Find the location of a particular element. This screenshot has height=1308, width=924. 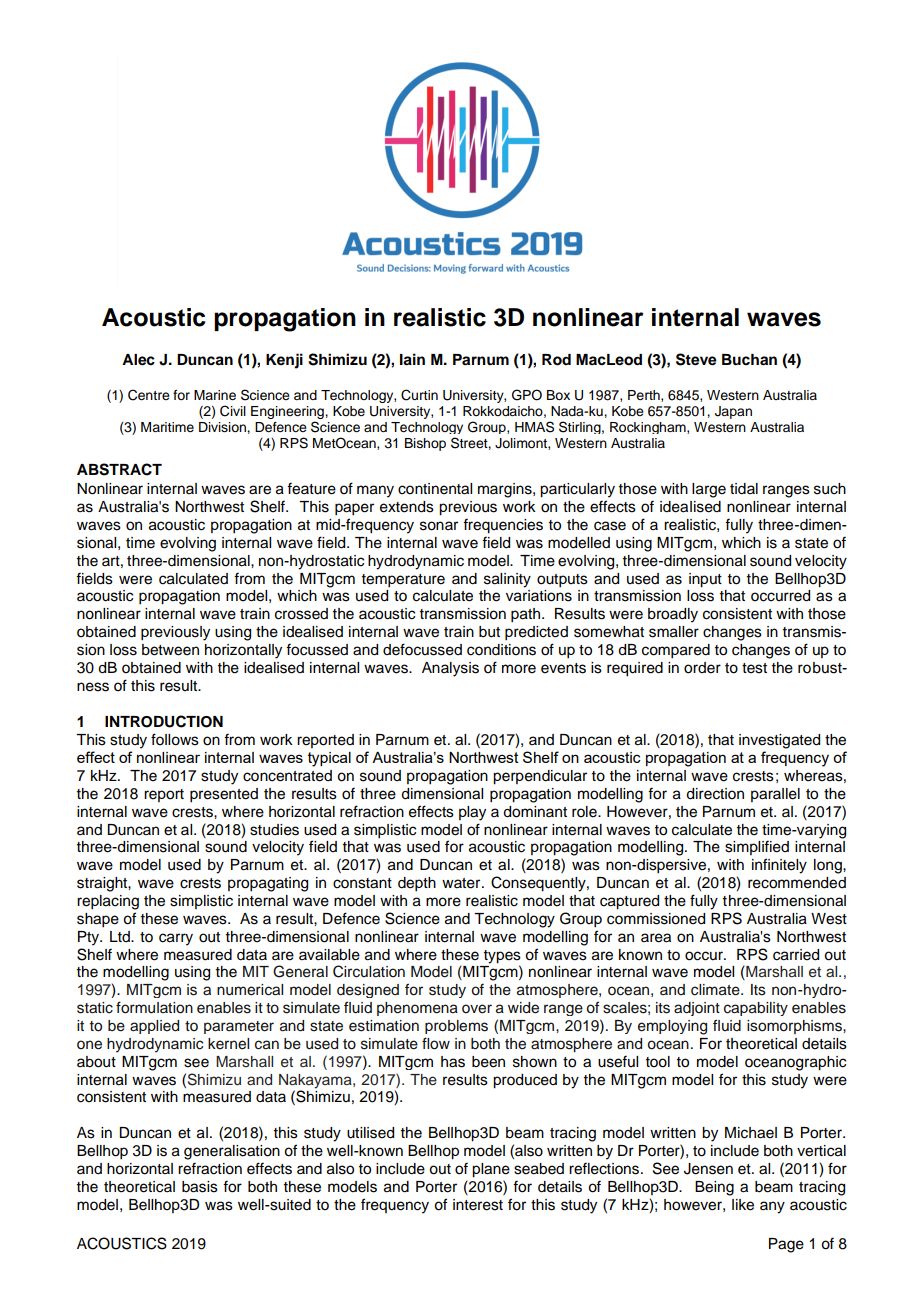

Analysis is located at coordinates (450, 669).
